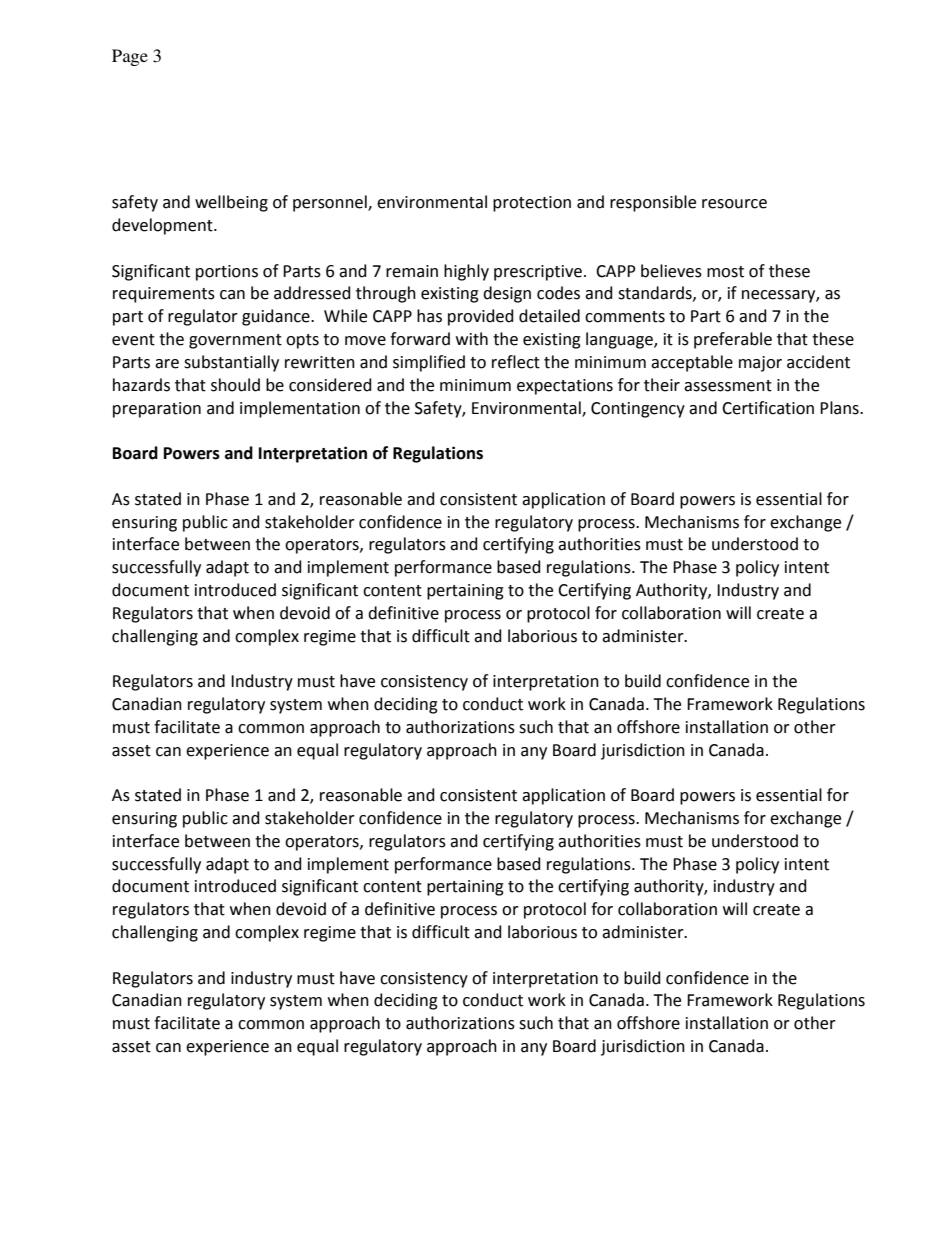 The height and width of the page is (1233, 952). What do you see at coordinates (734, 204) in the page?
I see `resource` at bounding box center [734, 204].
